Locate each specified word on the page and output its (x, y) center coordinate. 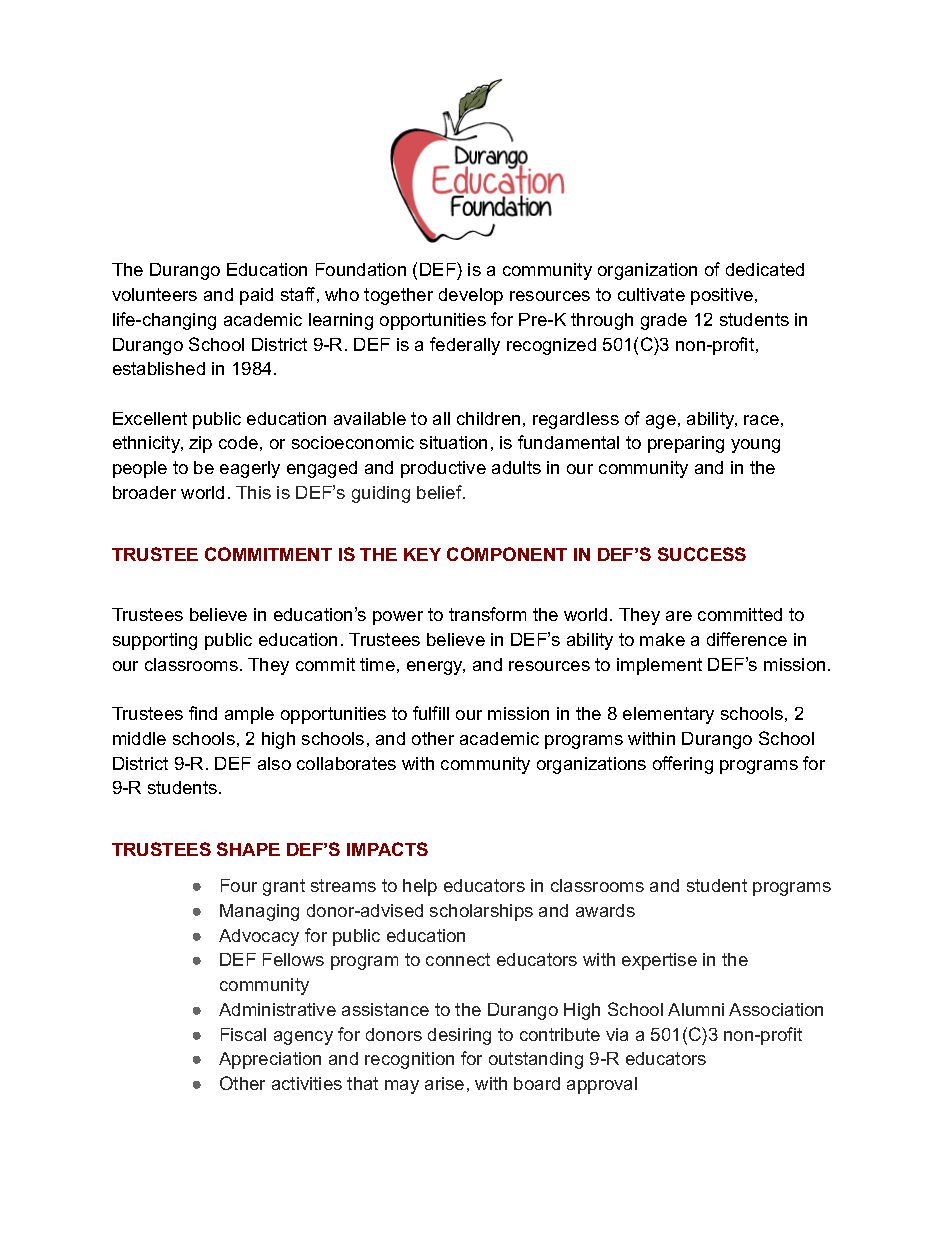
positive (722, 296)
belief (440, 492)
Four (239, 885)
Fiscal (243, 1034)
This (253, 492)
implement (659, 666)
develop (471, 296)
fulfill (431, 713)
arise (444, 1083)
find (203, 713)
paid (256, 296)
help (420, 887)
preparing (686, 444)
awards (605, 910)
